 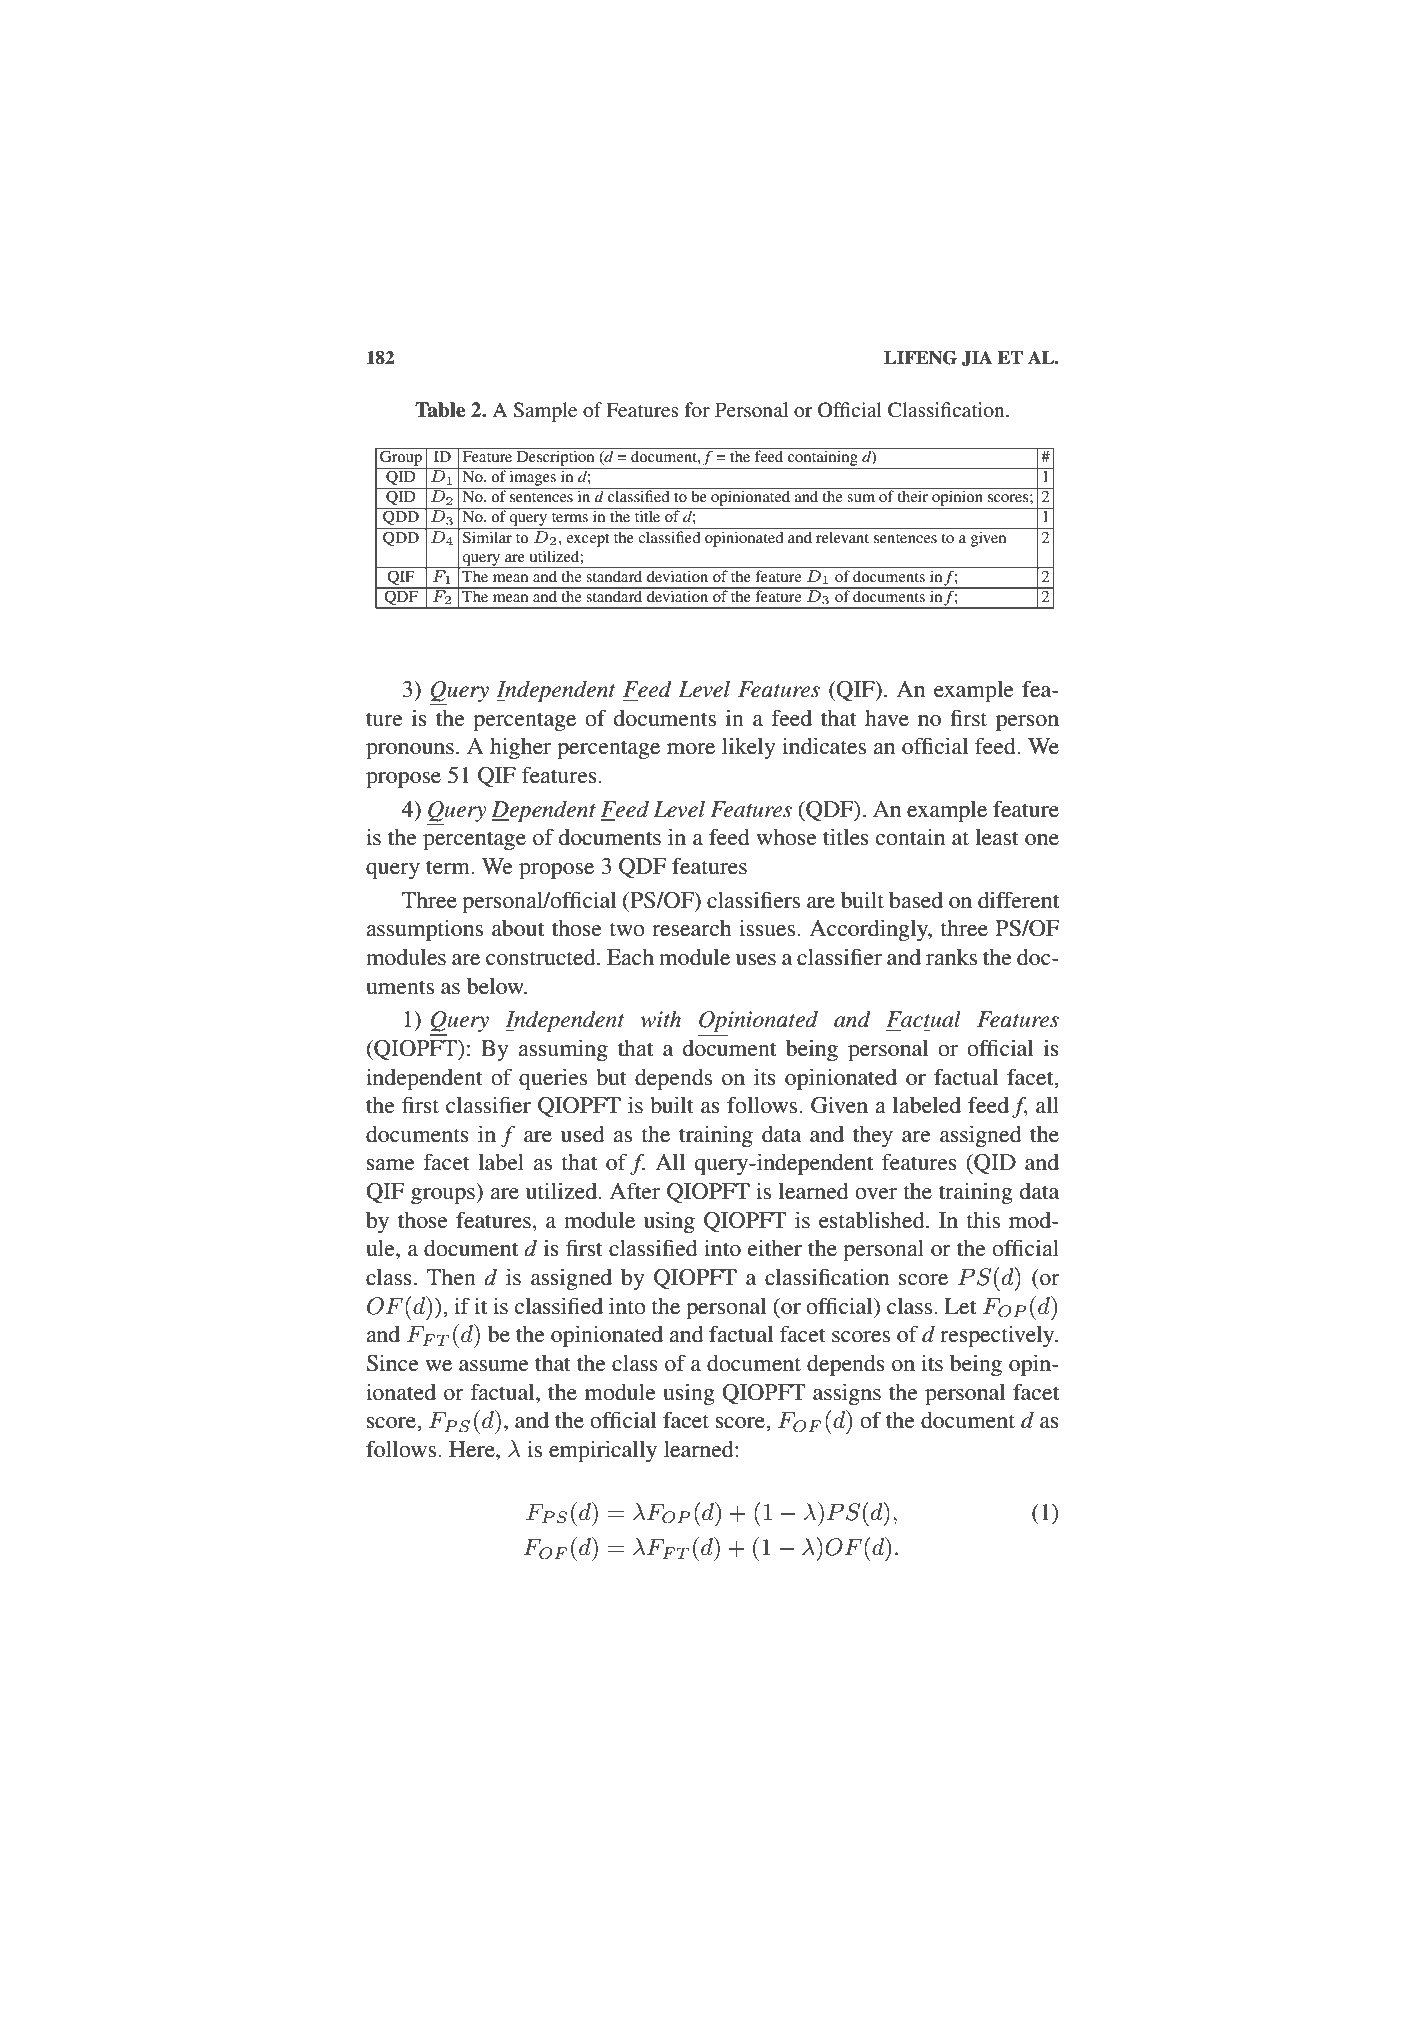 What do you see at coordinates (697, 410) in the document?
I see `for` at bounding box center [697, 410].
